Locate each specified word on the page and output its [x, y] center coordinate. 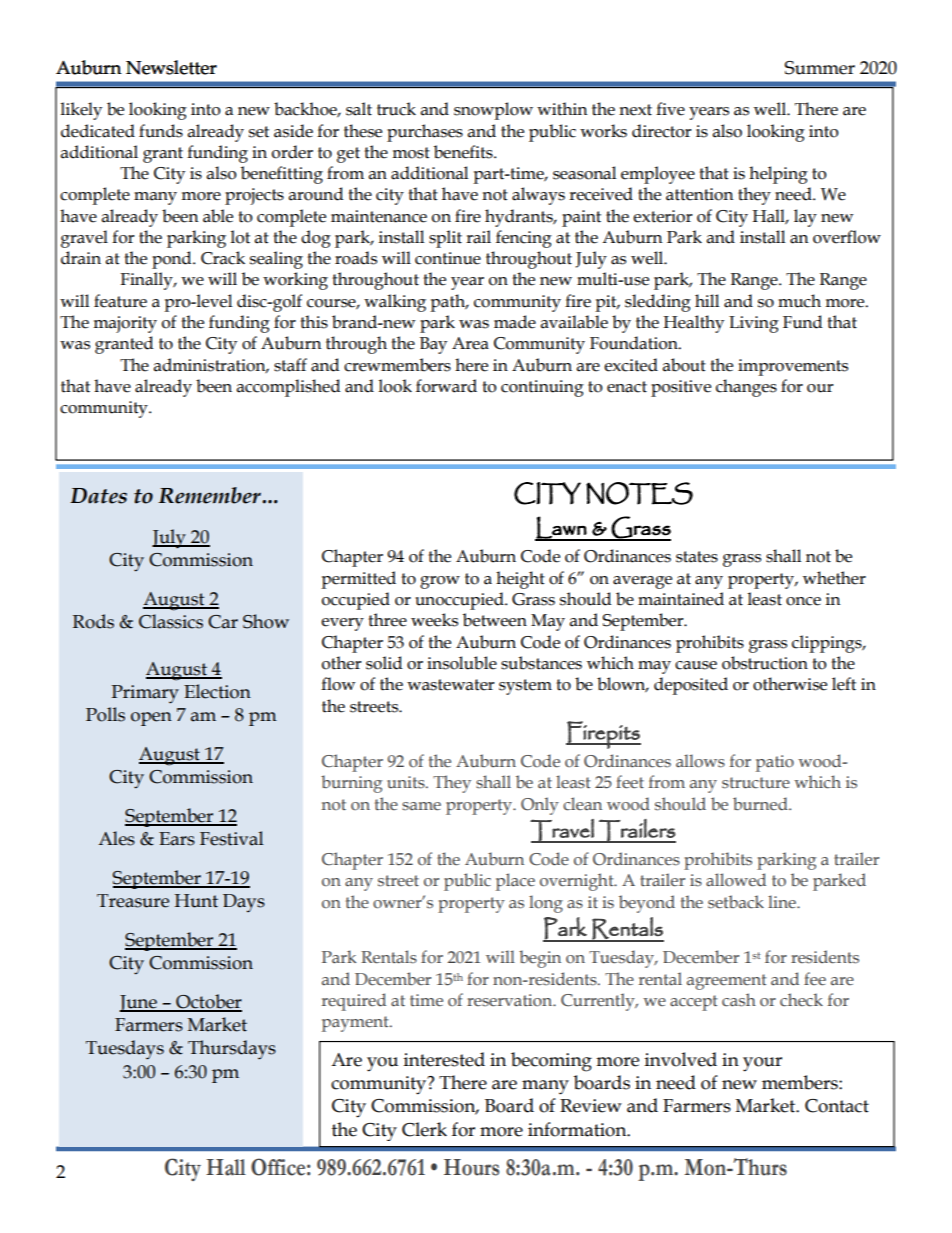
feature [120, 301]
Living [754, 324]
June [139, 1003]
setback [736, 902]
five [670, 109]
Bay [433, 345]
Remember [210, 495]
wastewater [451, 685]
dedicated [98, 131]
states [697, 557]
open [151, 719]
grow [440, 582]
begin [540, 959]
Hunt [196, 901]
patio [775, 763]
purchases [425, 133]
